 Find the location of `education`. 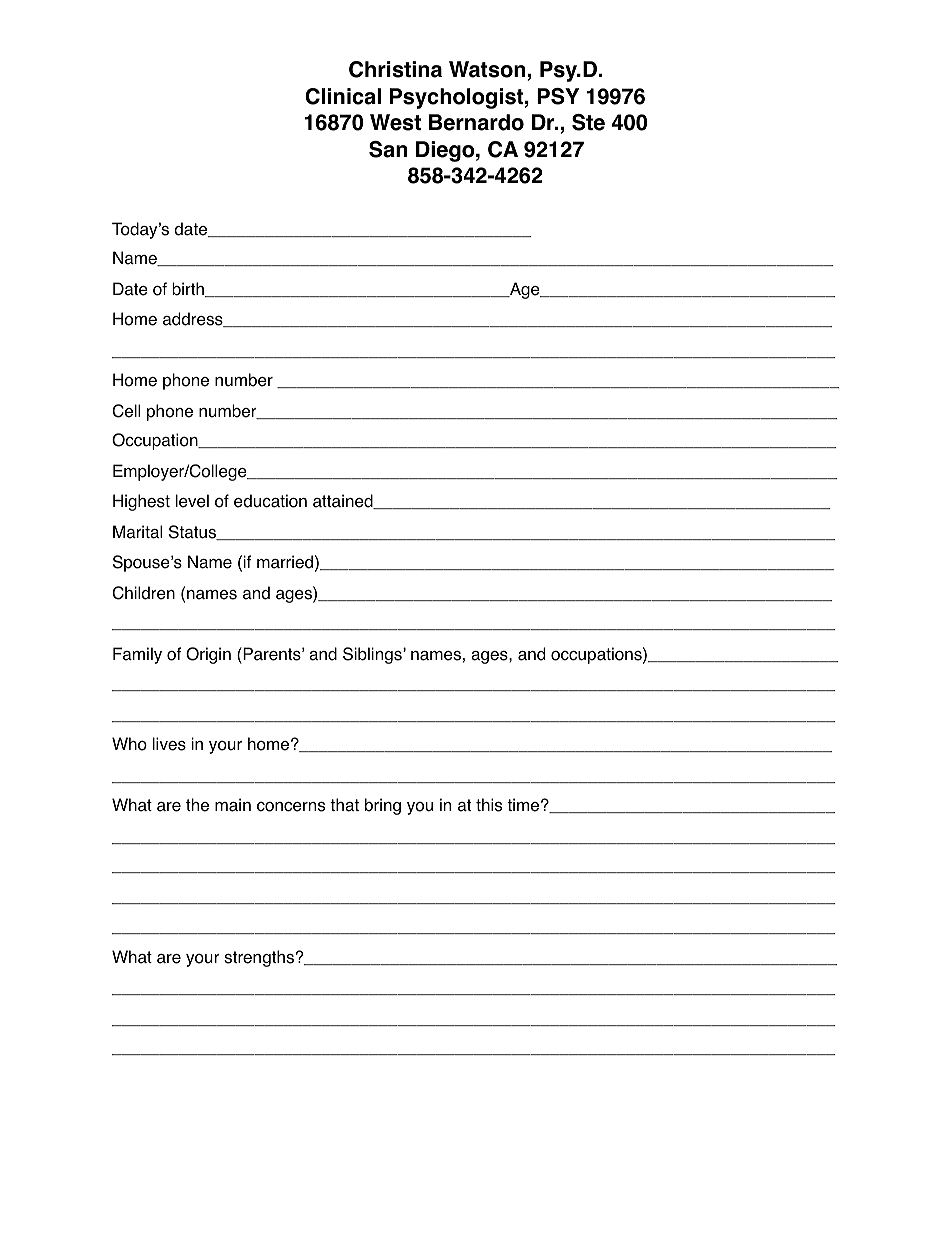

education is located at coordinates (270, 501).
